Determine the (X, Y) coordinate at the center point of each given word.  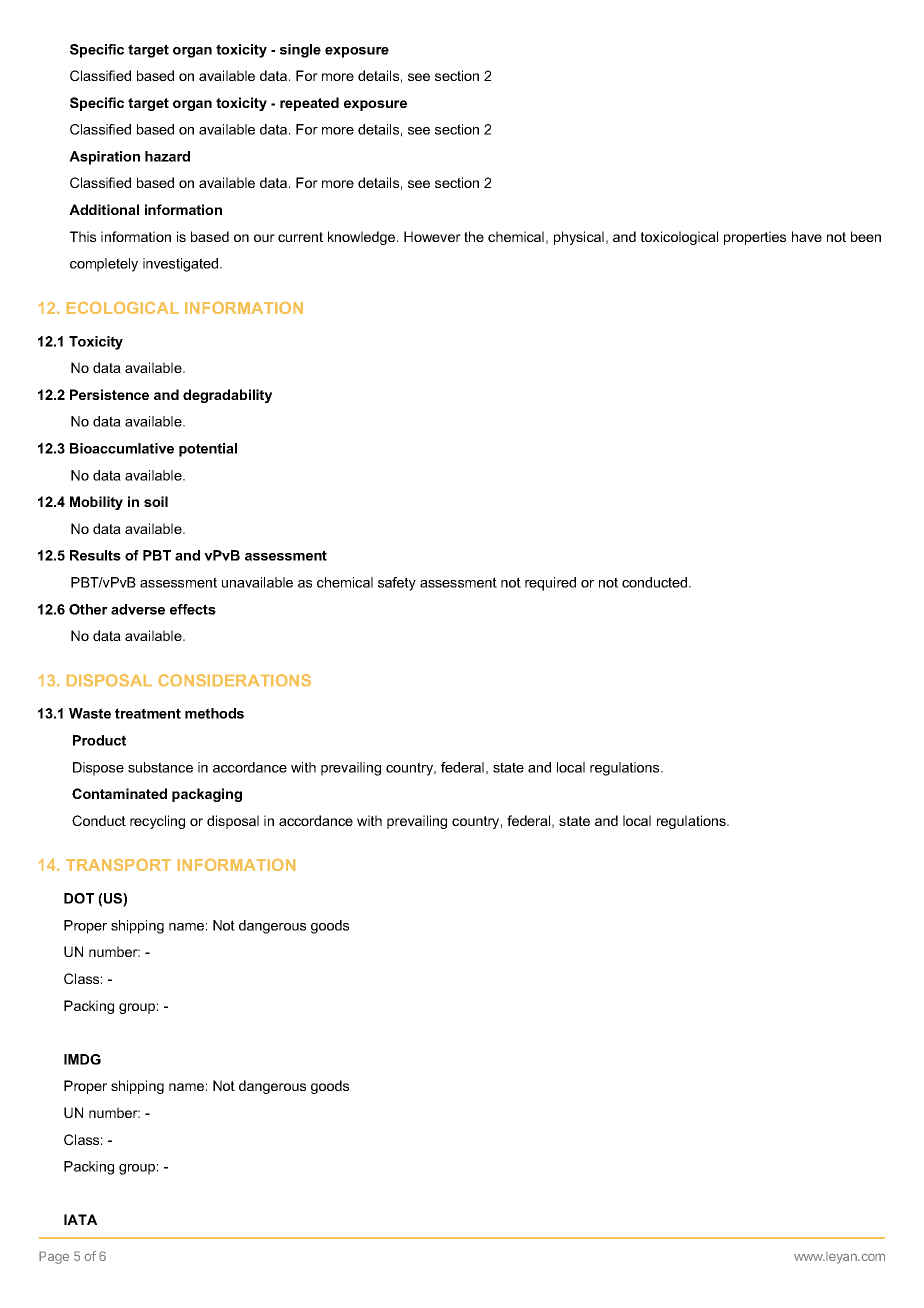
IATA (80, 1219)
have (807, 236)
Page (54, 1257)
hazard (167, 156)
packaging (207, 795)
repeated (309, 104)
